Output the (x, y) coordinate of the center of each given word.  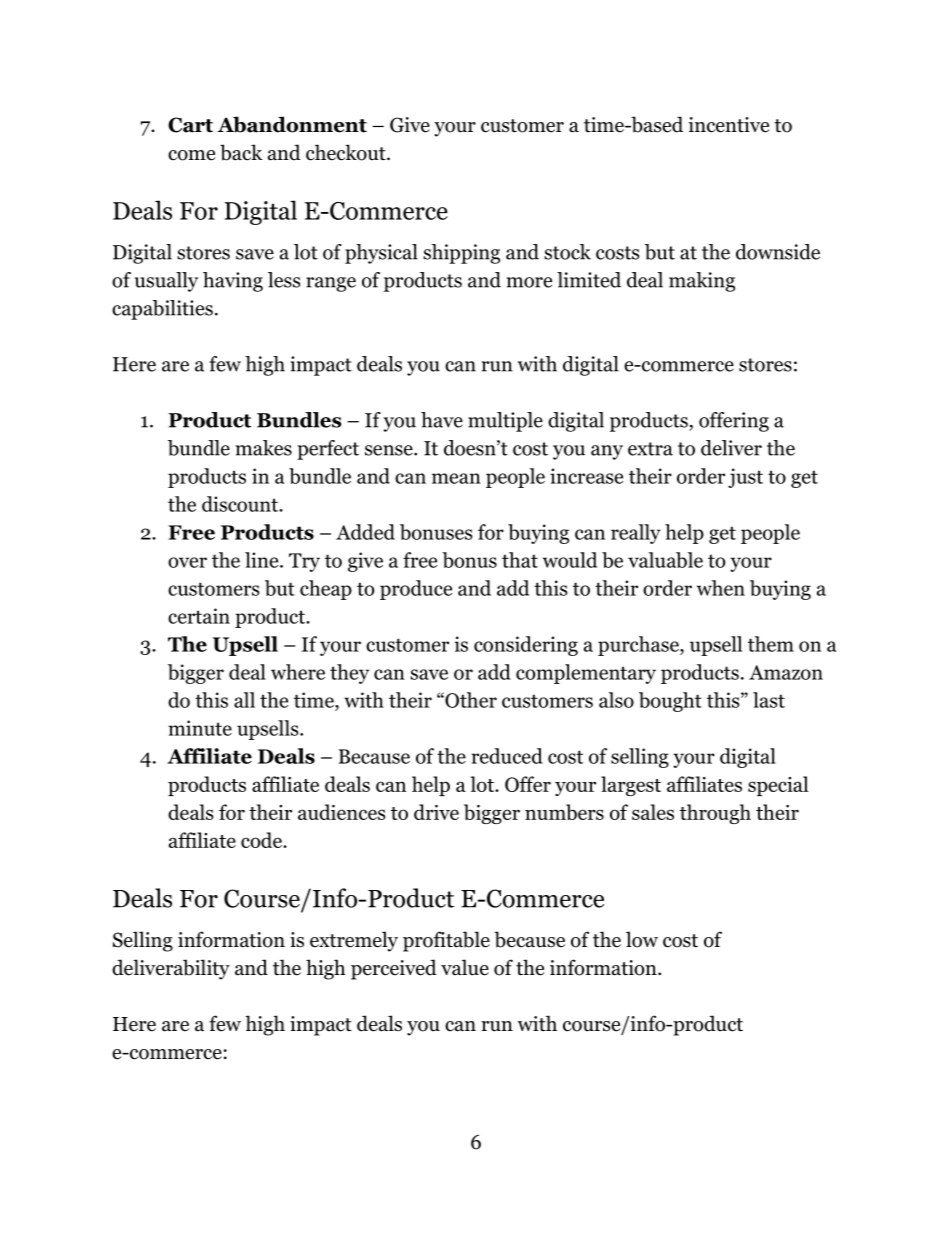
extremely (354, 941)
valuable (665, 560)
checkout (347, 152)
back (241, 152)
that (520, 560)
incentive (728, 125)
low (642, 939)
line (263, 560)
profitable (446, 941)
